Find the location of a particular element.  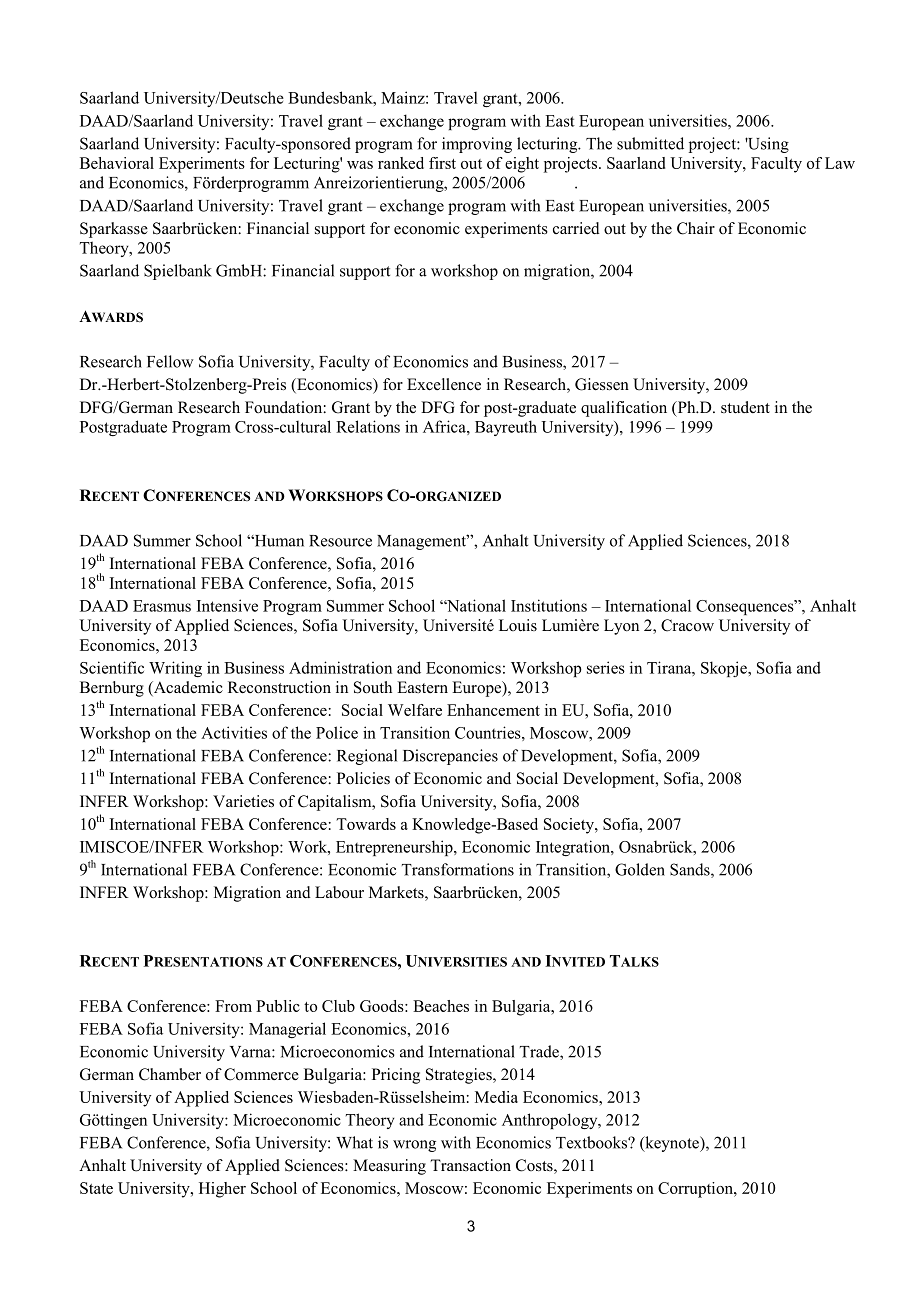

Golden is located at coordinates (640, 869).
